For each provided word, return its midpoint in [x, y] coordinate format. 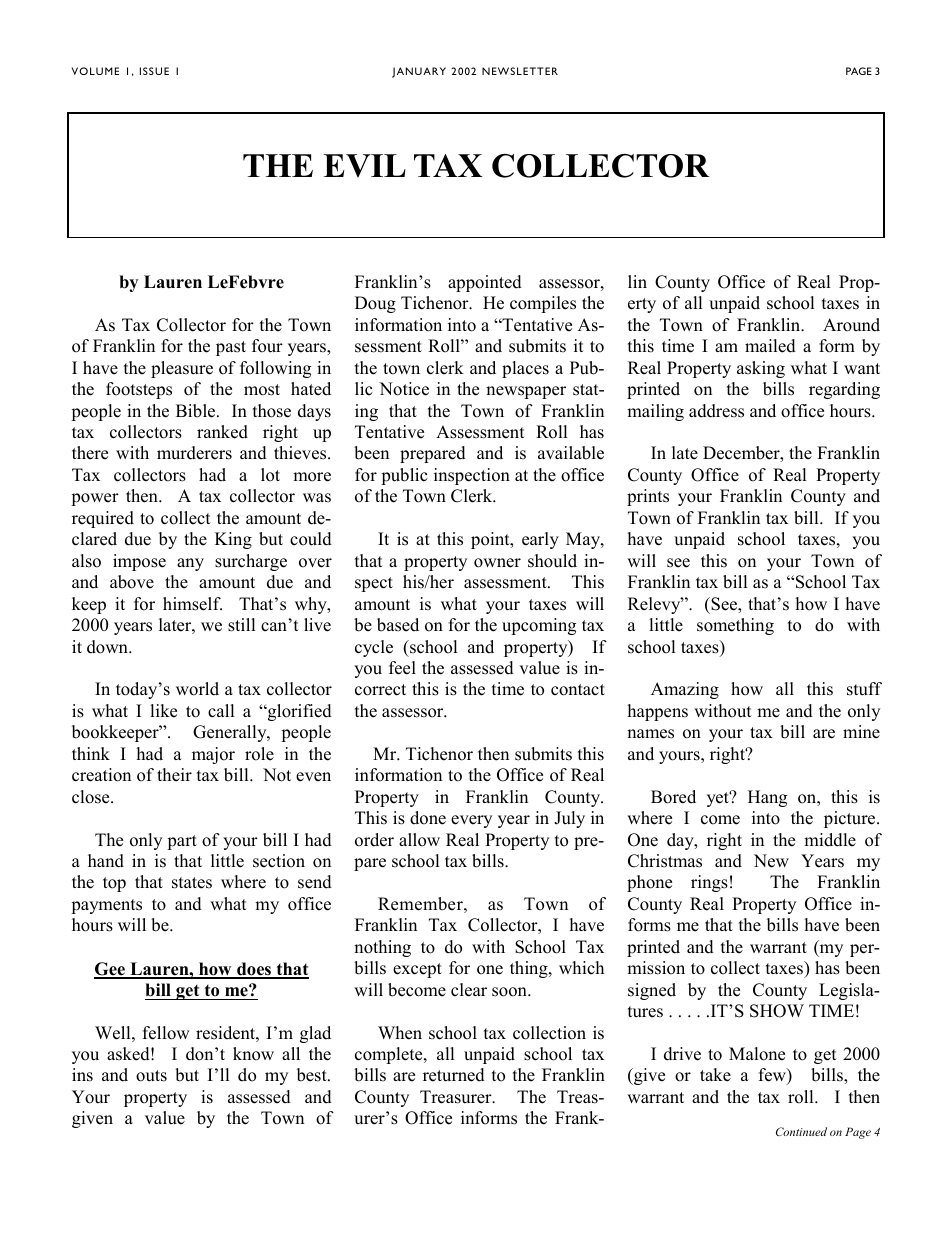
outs [151, 1076]
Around [851, 325]
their [174, 775]
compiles [543, 304]
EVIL [364, 166]
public [404, 476]
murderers [194, 453]
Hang [767, 798]
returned [454, 1075]
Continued [801, 1131]
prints [648, 497]
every [471, 821]
